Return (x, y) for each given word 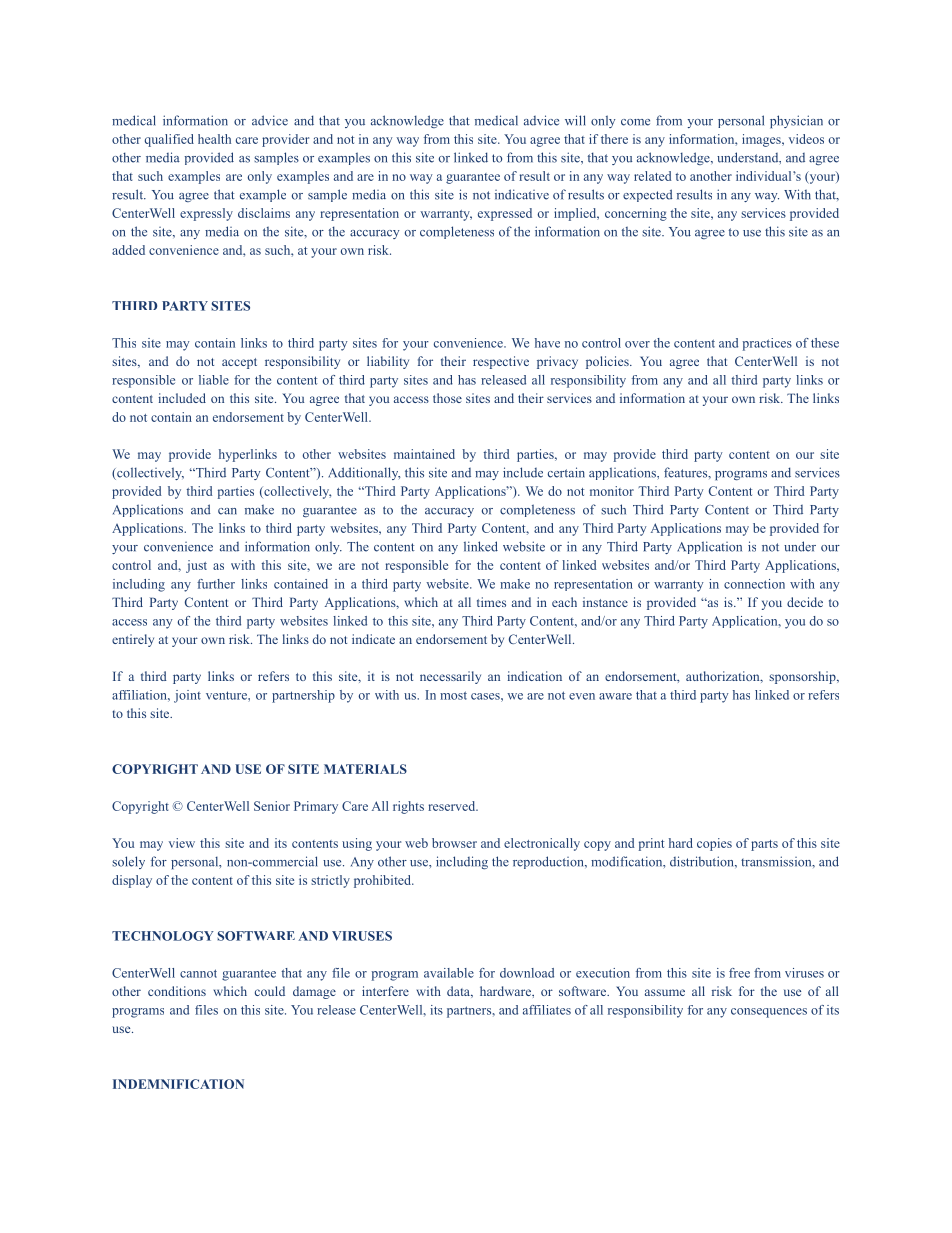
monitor (612, 491)
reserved (453, 806)
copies (714, 844)
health (214, 139)
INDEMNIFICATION (178, 1084)
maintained (424, 454)
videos (806, 139)
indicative (522, 194)
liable (214, 380)
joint (187, 696)
